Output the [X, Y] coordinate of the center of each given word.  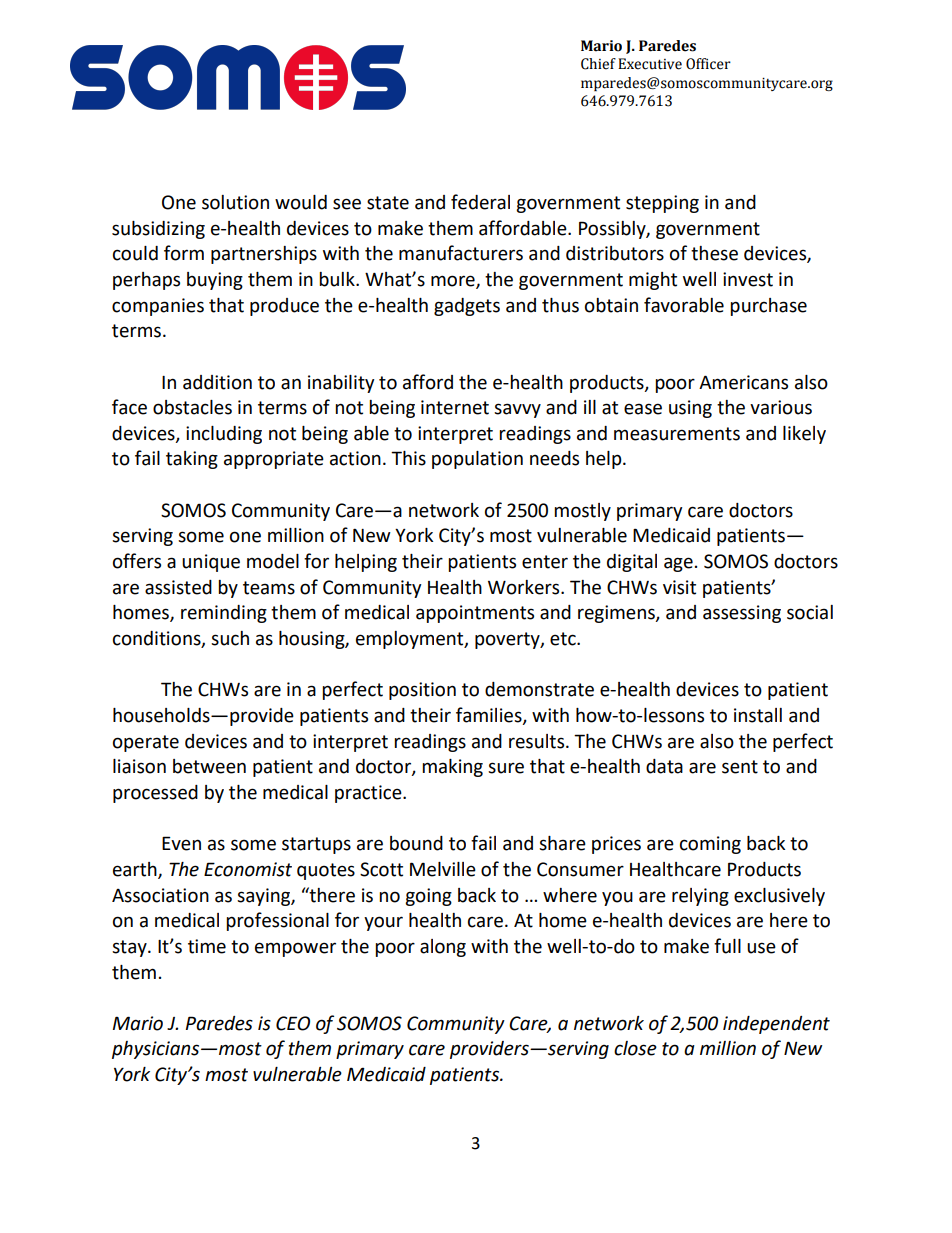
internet [455, 407]
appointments [475, 614]
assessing [742, 614]
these [714, 253]
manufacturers [461, 253]
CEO [293, 1023]
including [224, 435]
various [781, 407]
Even [181, 843]
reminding [224, 614]
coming [710, 845]
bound [416, 843]
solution [235, 202]
